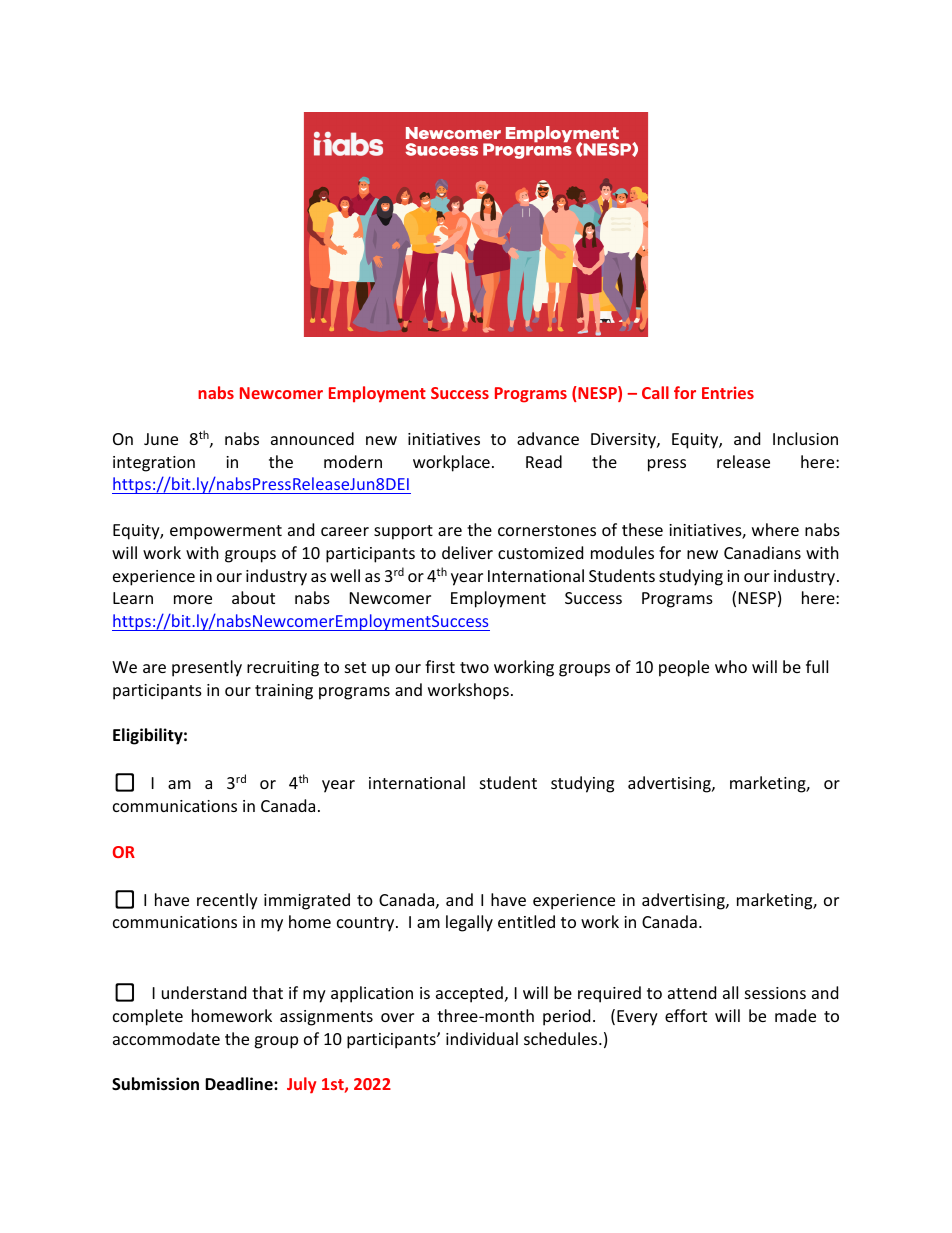 The width and height of the screenshot is (952, 1233). I want to click on advance, so click(548, 438).
